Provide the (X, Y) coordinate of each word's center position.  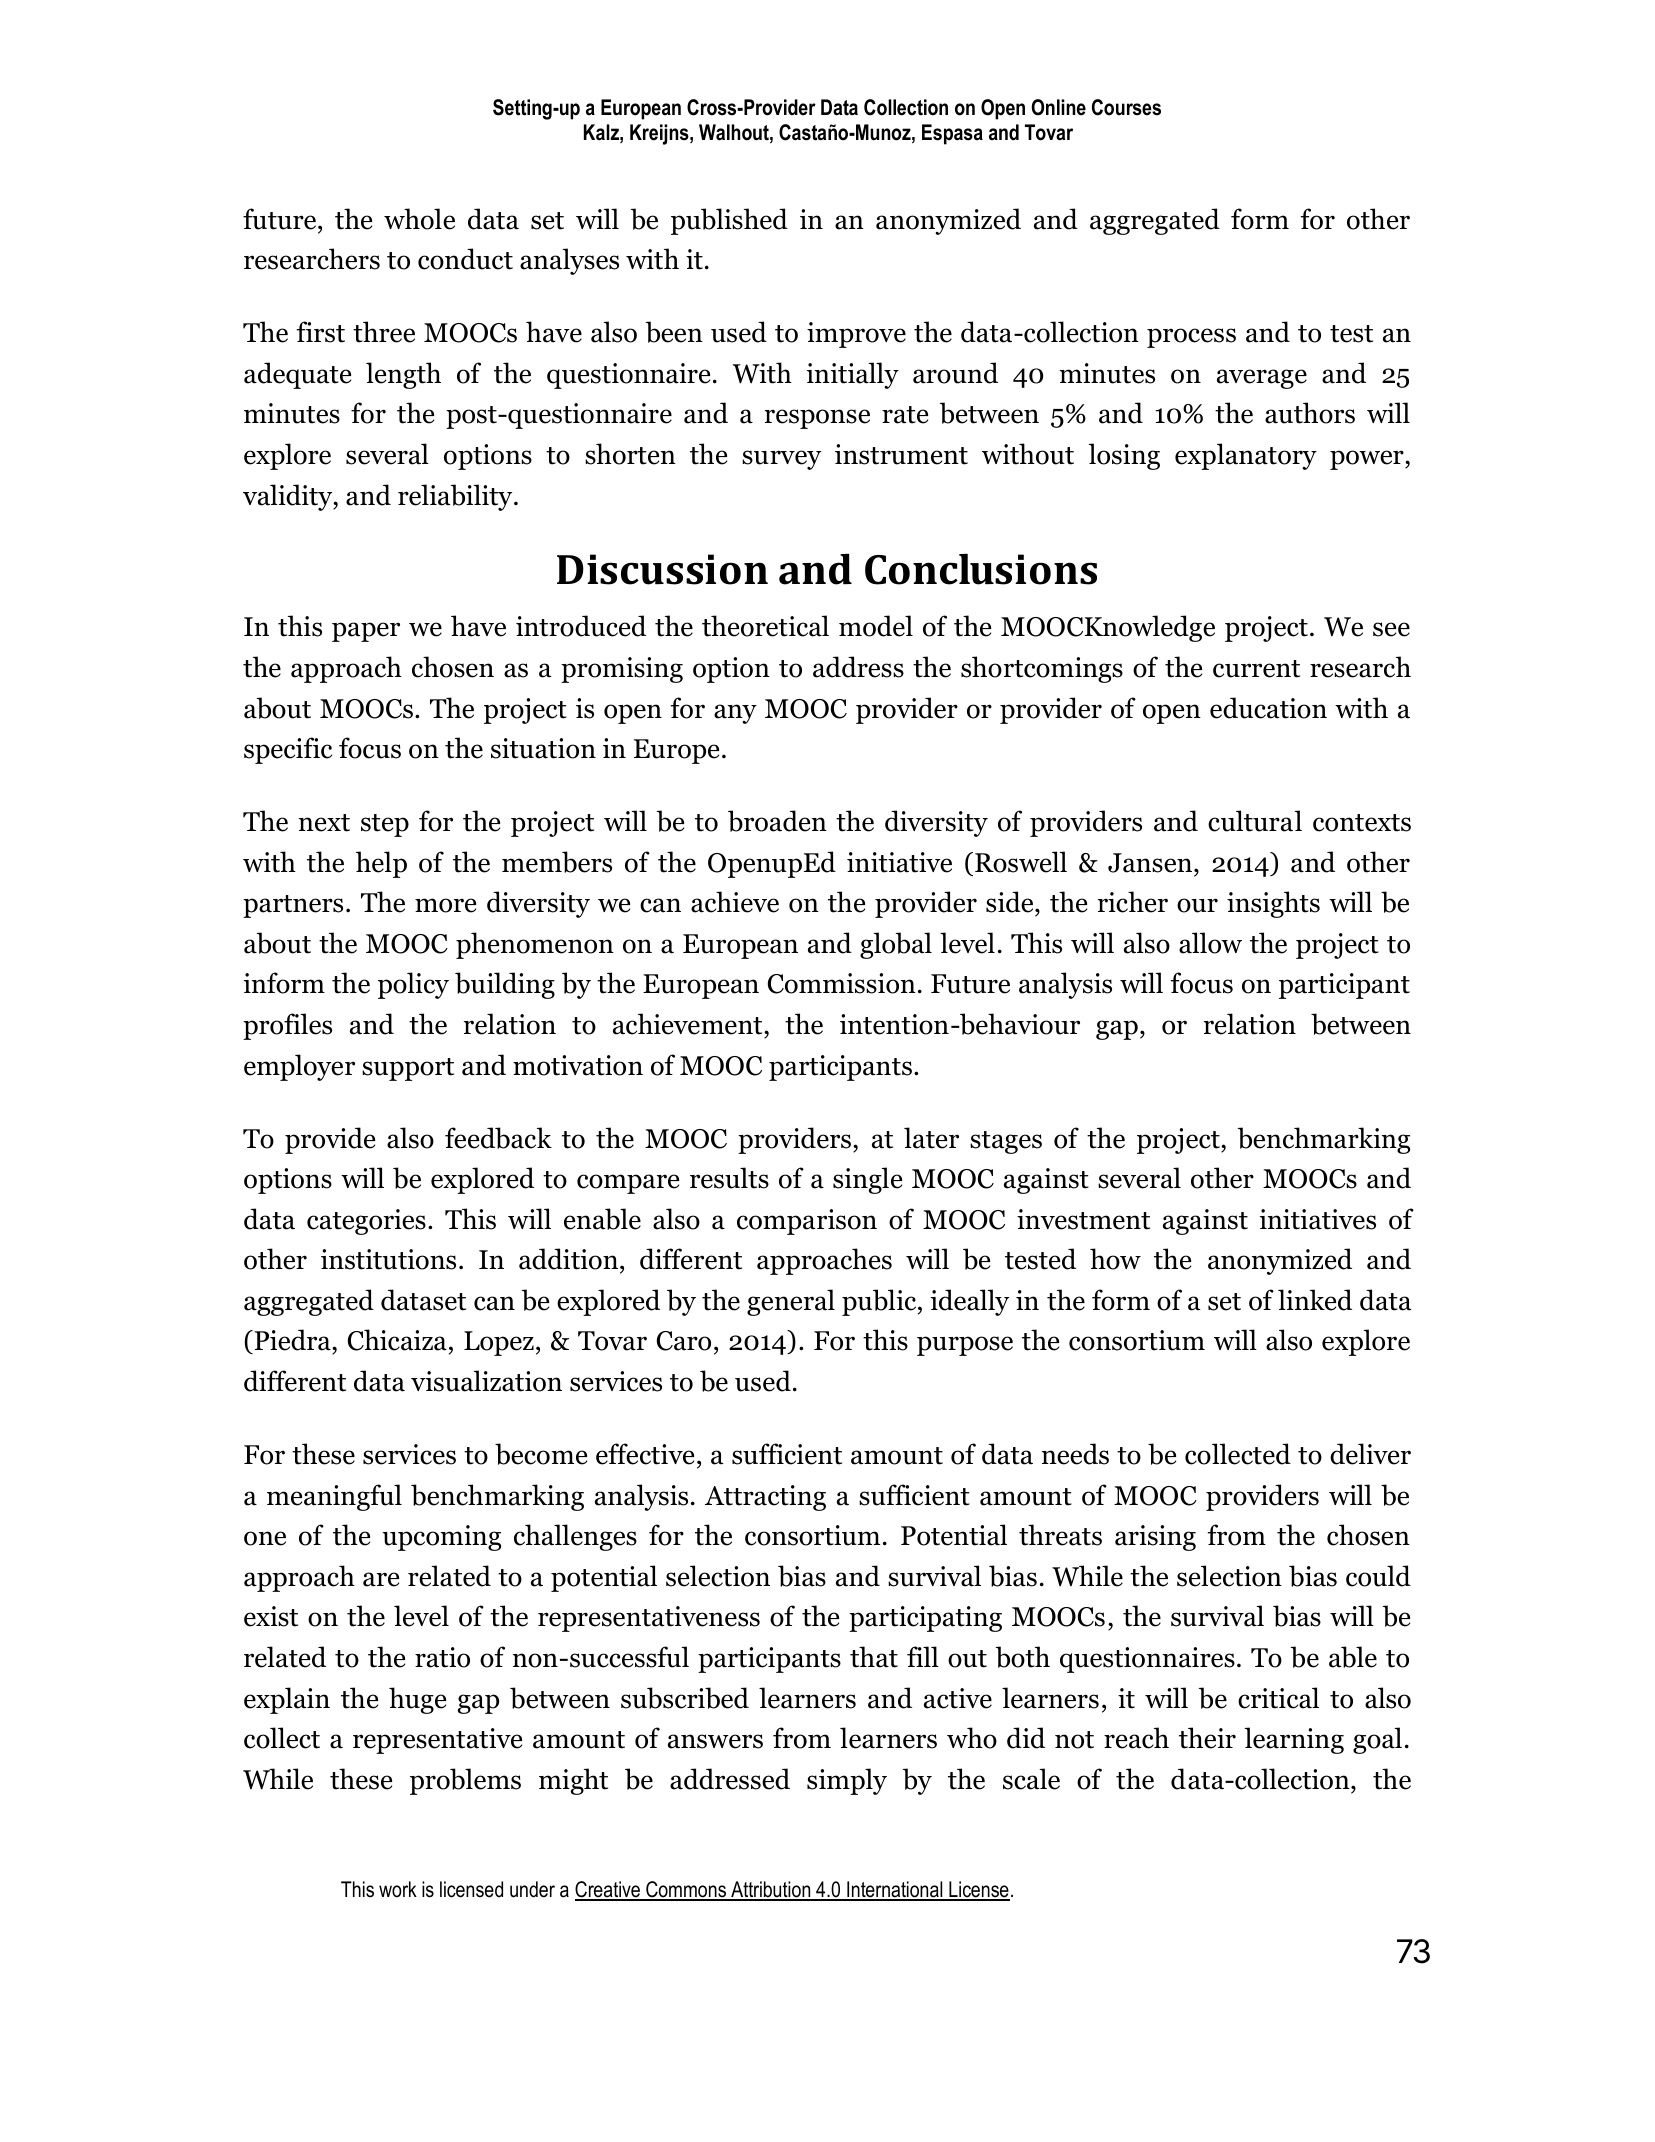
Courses (1126, 107)
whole (419, 219)
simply (847, 1781)
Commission (842, 983)
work (398, 1889)
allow (1210, 943)
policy (413, 985)
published (729, 221)
